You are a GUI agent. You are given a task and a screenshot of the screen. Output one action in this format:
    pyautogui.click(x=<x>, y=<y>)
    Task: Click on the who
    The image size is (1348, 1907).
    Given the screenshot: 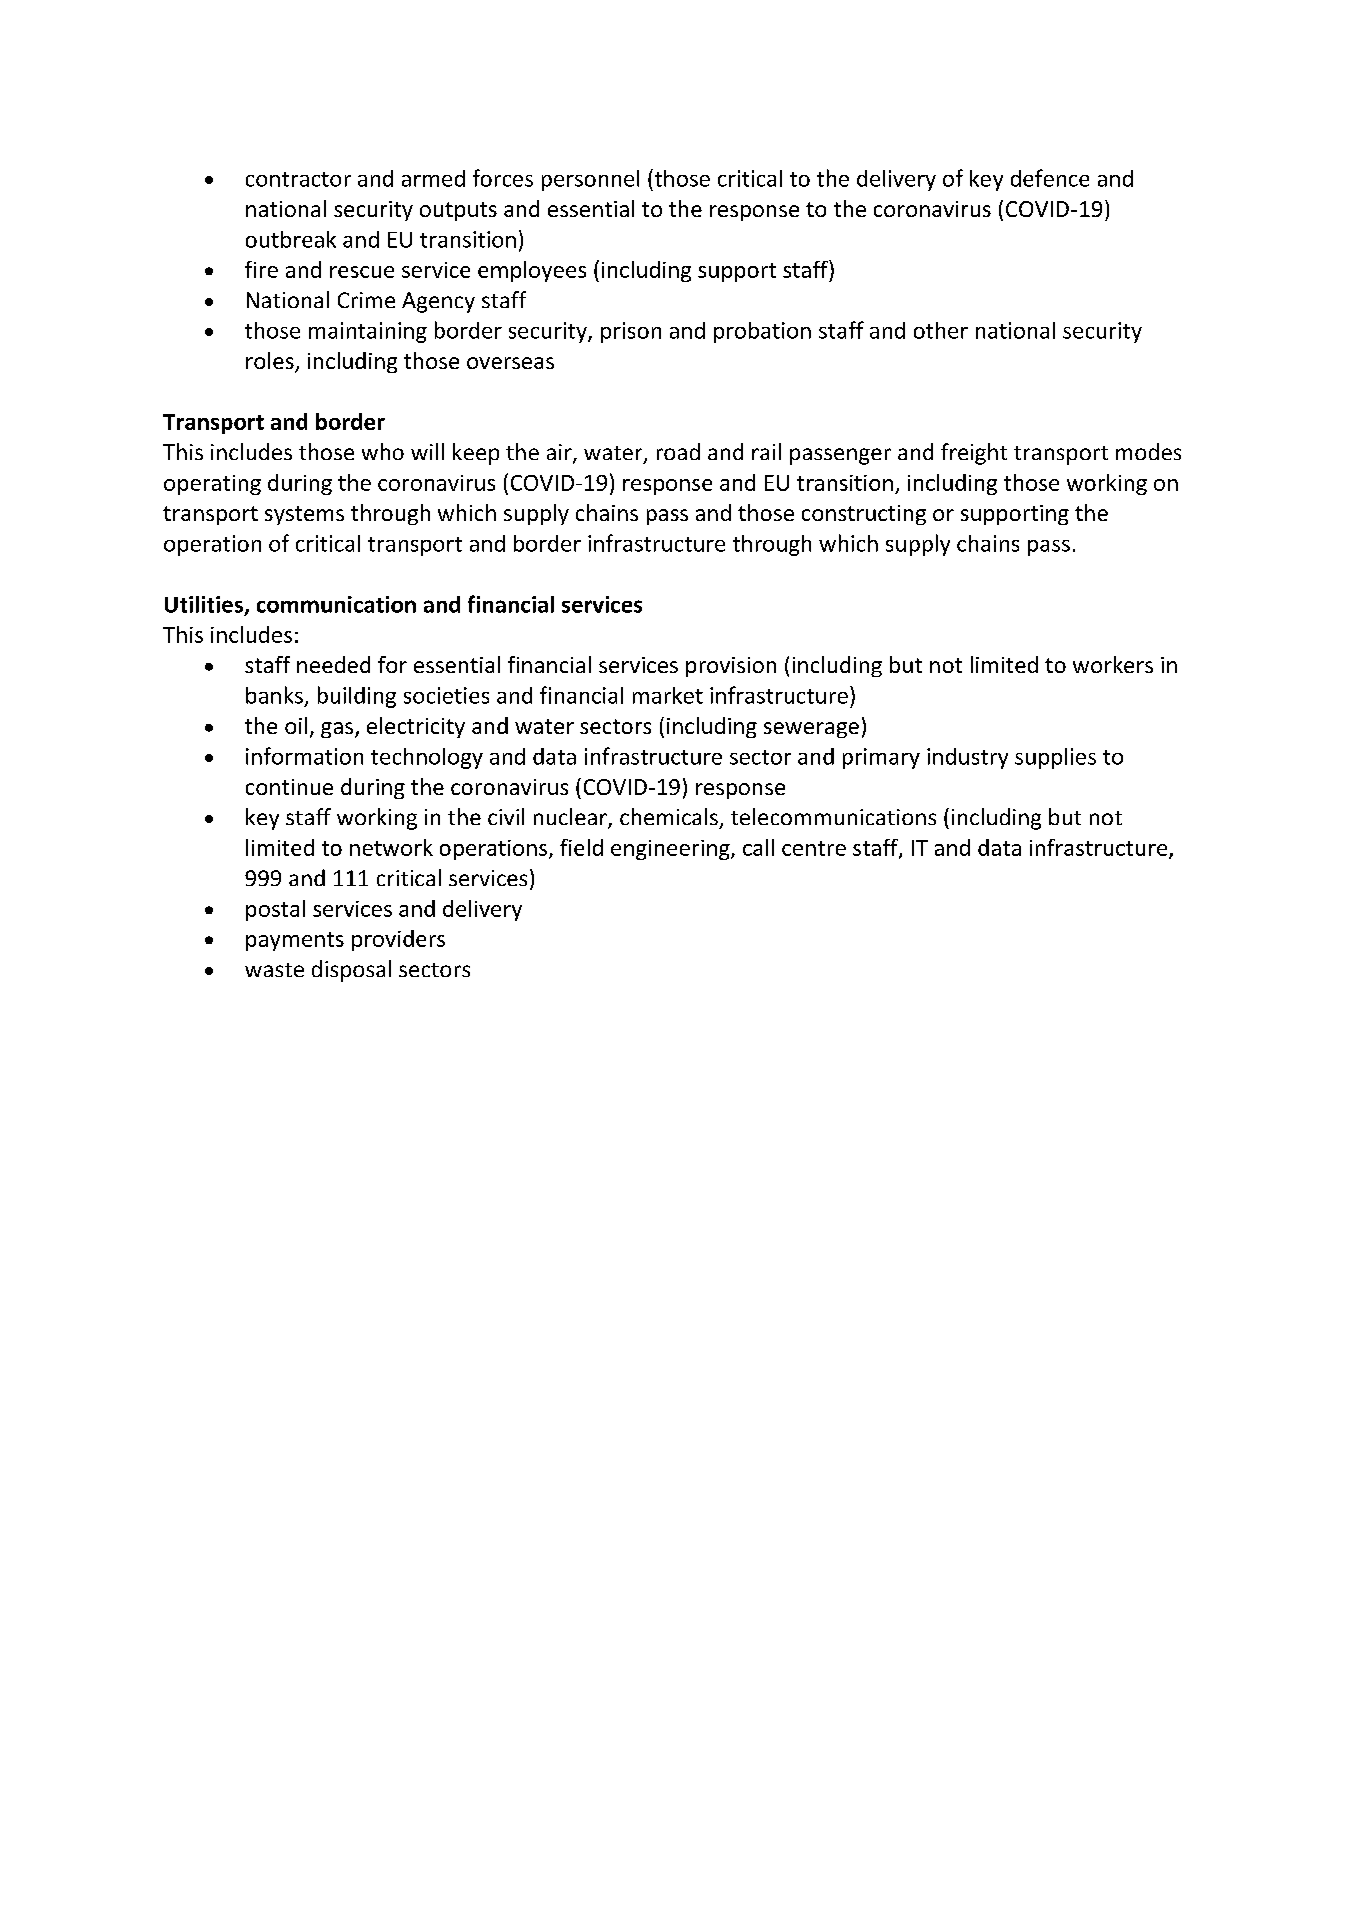 What is the action you would take?
    pyautogui.click(x=383, y=451)
